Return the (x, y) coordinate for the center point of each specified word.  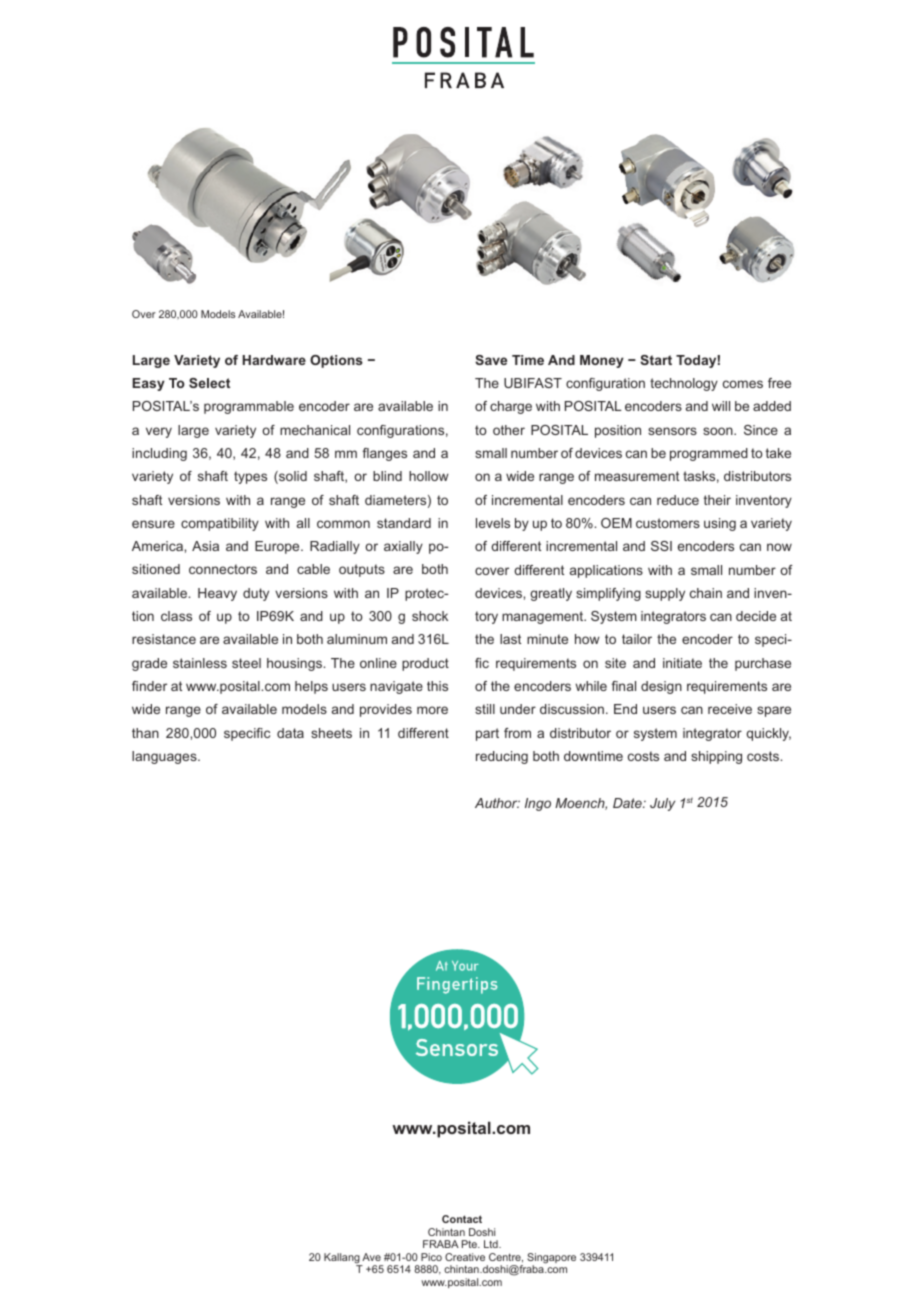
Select (209, 383)
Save (491, 360)
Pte (470, 1244)
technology (684, 384)
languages (165, 757)
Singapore (551, 1259)
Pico (431, 1257)
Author (497, 803)
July (662, 804)
